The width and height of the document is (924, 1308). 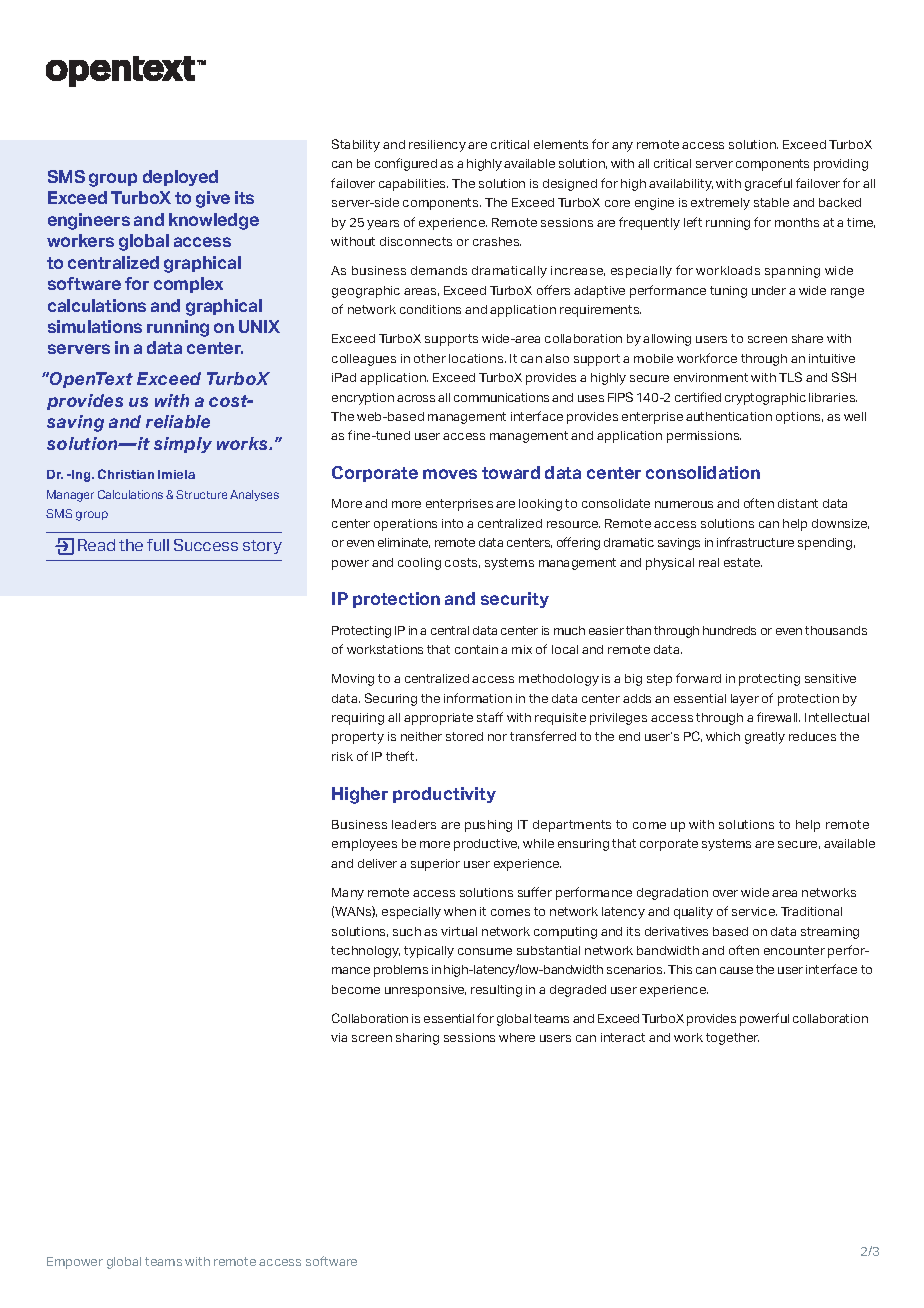 I want to click on resulting, so click(x=496, y=991).
